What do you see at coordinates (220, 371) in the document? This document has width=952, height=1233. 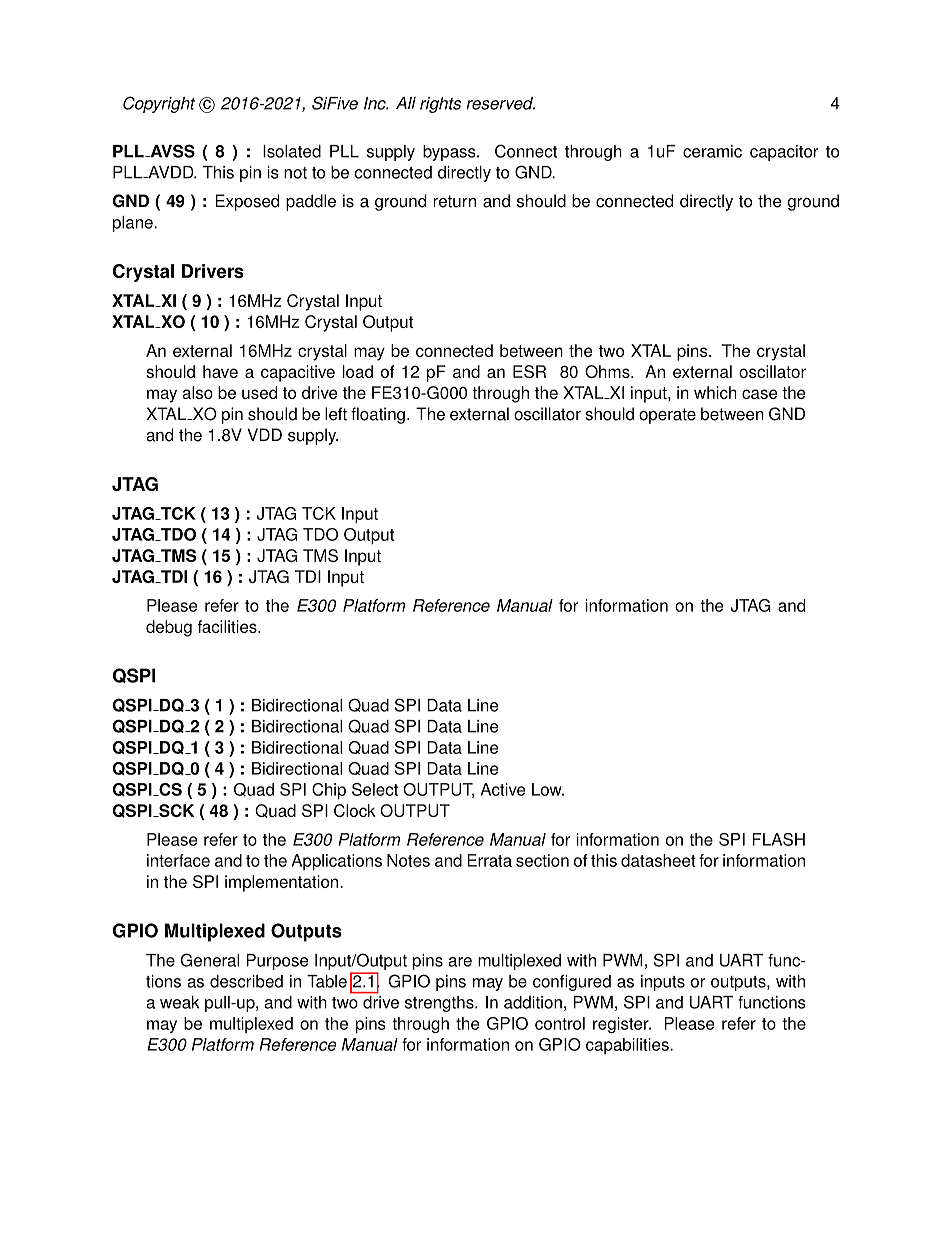 I see `have` at bounding box center [220, 371].
